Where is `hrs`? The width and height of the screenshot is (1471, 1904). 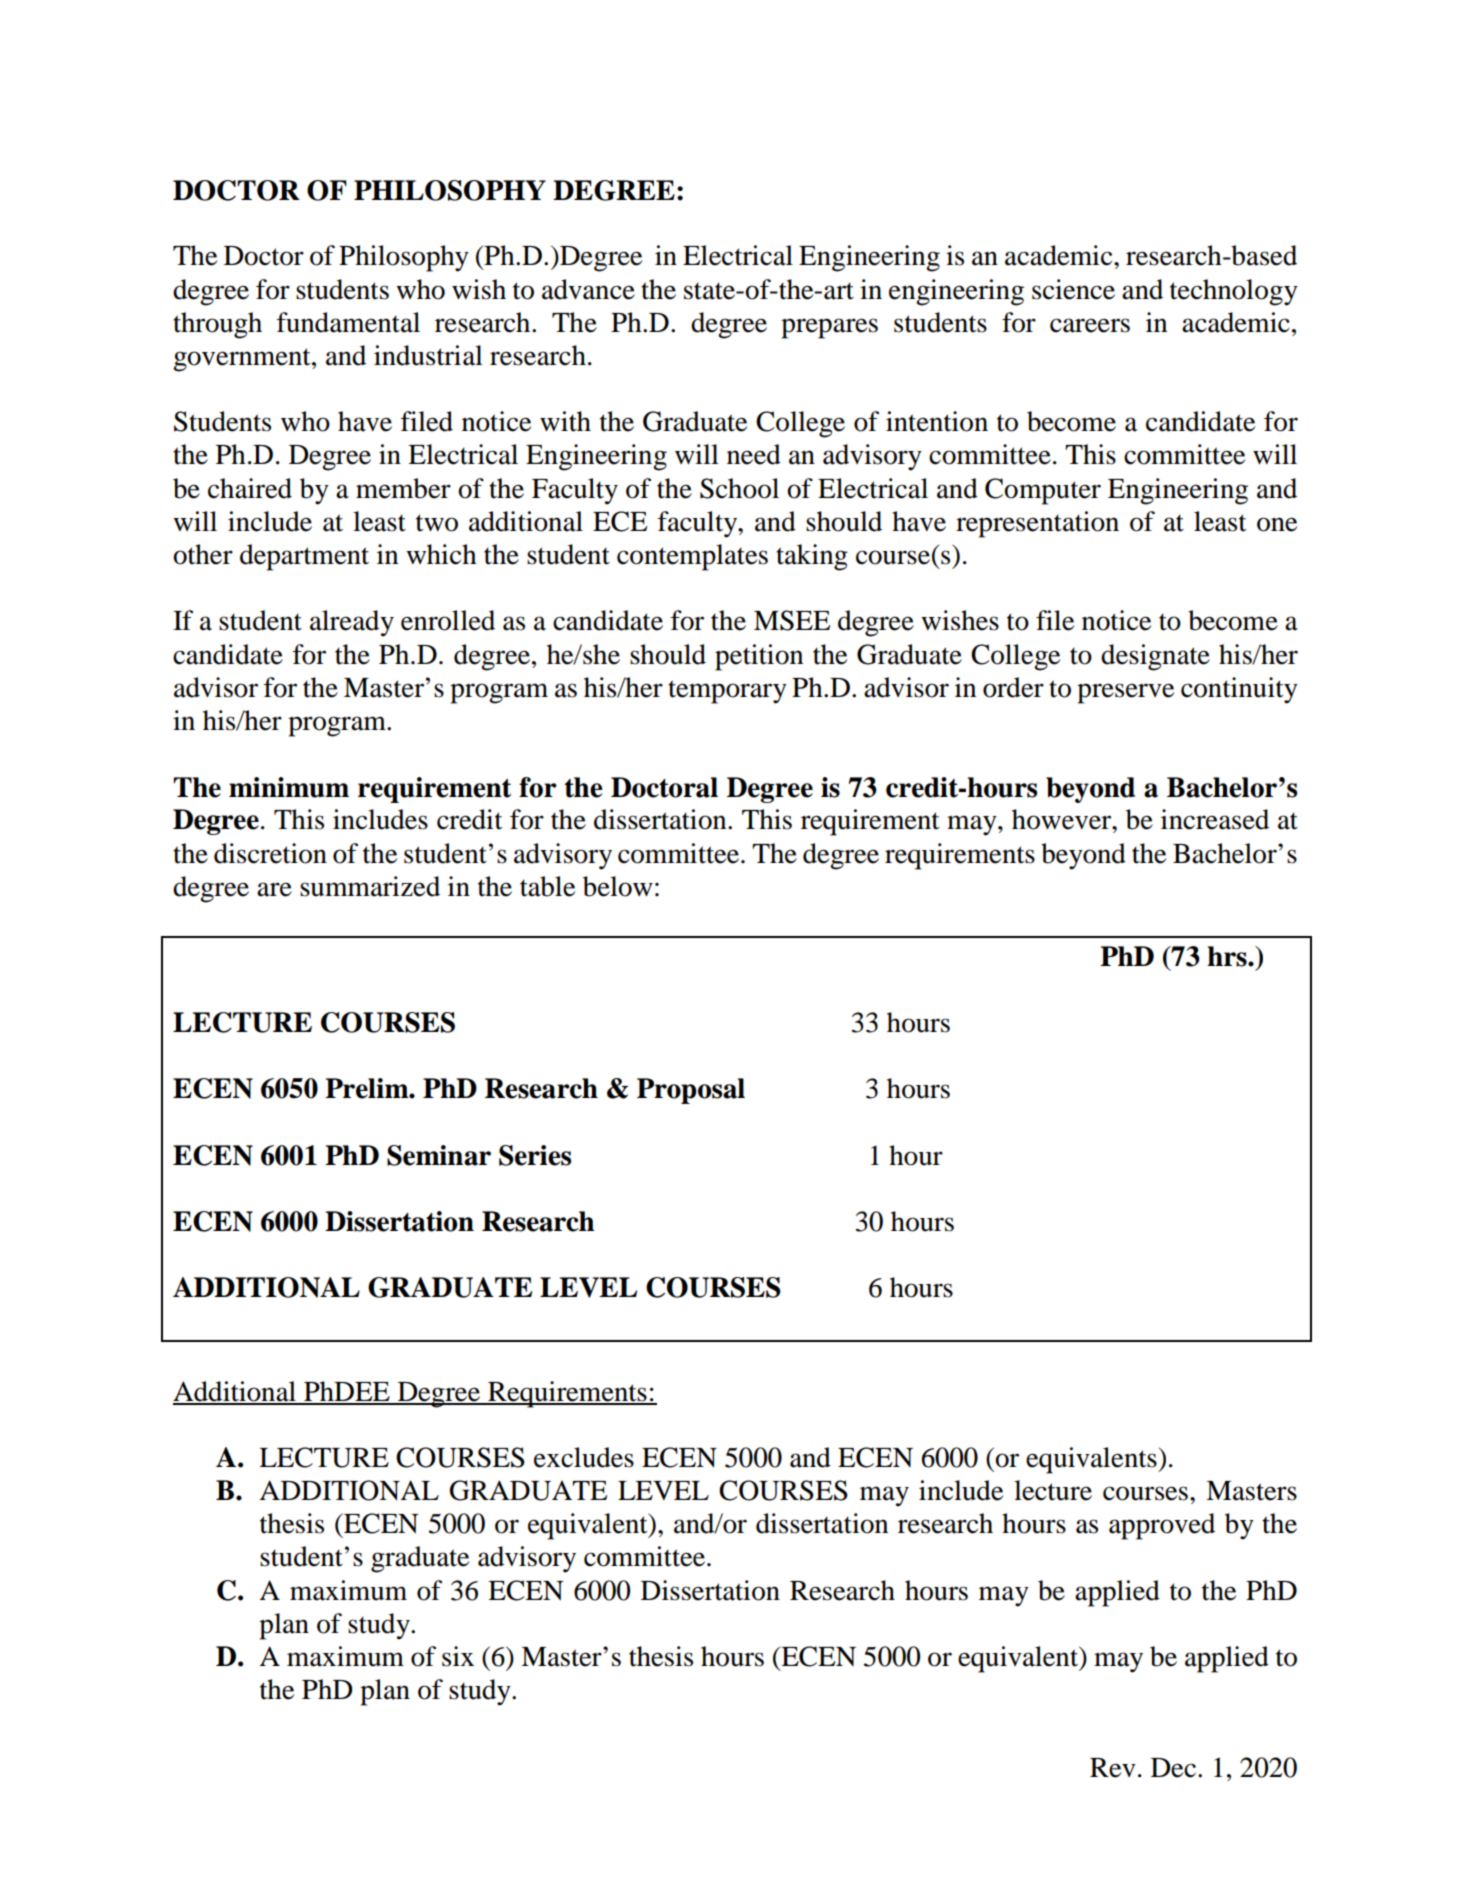
hrs is located at coordinates (1228, 956).
